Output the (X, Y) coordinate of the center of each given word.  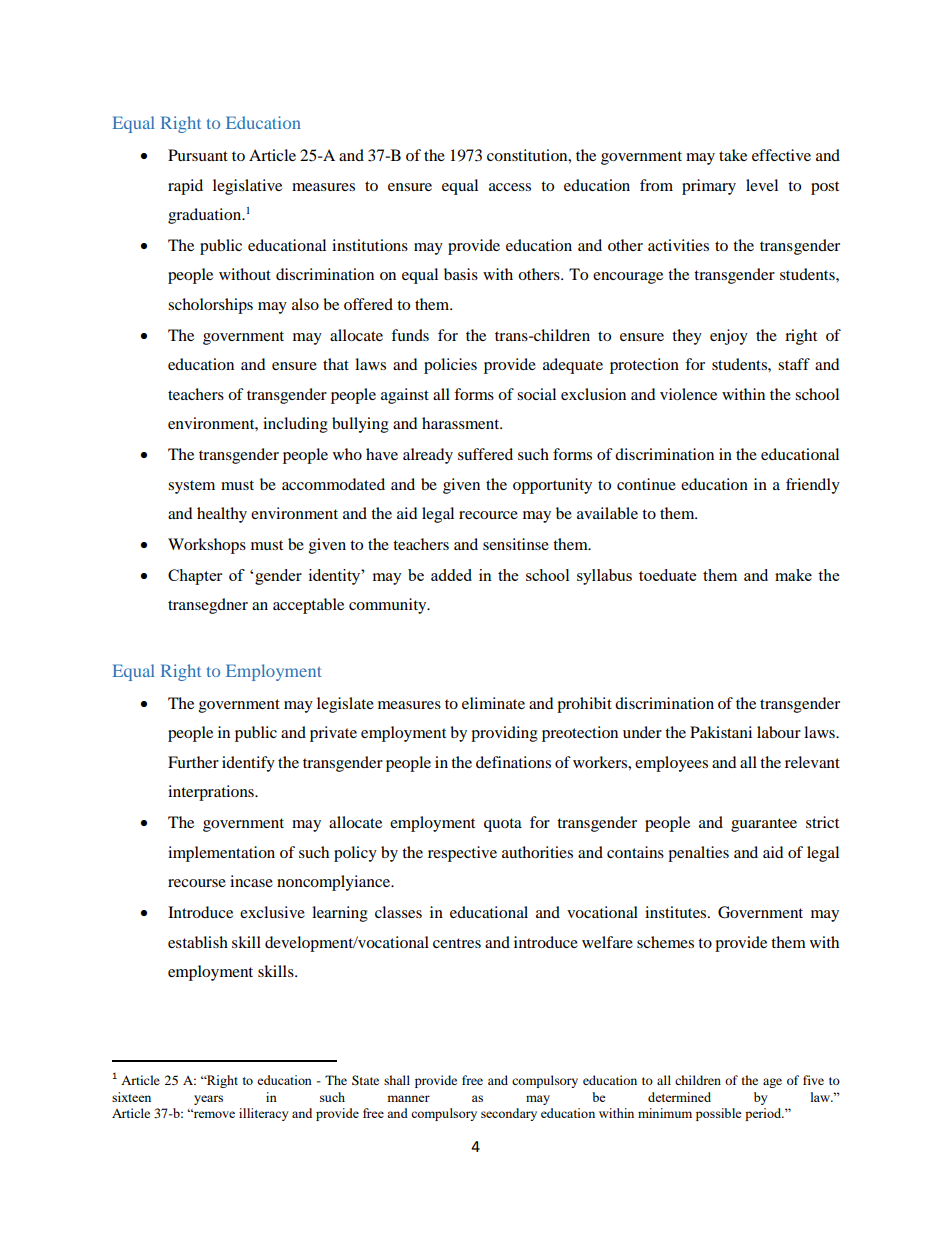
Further (193, 762)
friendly (813, 486)
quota (503, 825)
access (510, 187)
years (208, 1100)
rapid (185, 187)
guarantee (764, 825)
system (191, 487)
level (762, 185)
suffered (485, 454)
